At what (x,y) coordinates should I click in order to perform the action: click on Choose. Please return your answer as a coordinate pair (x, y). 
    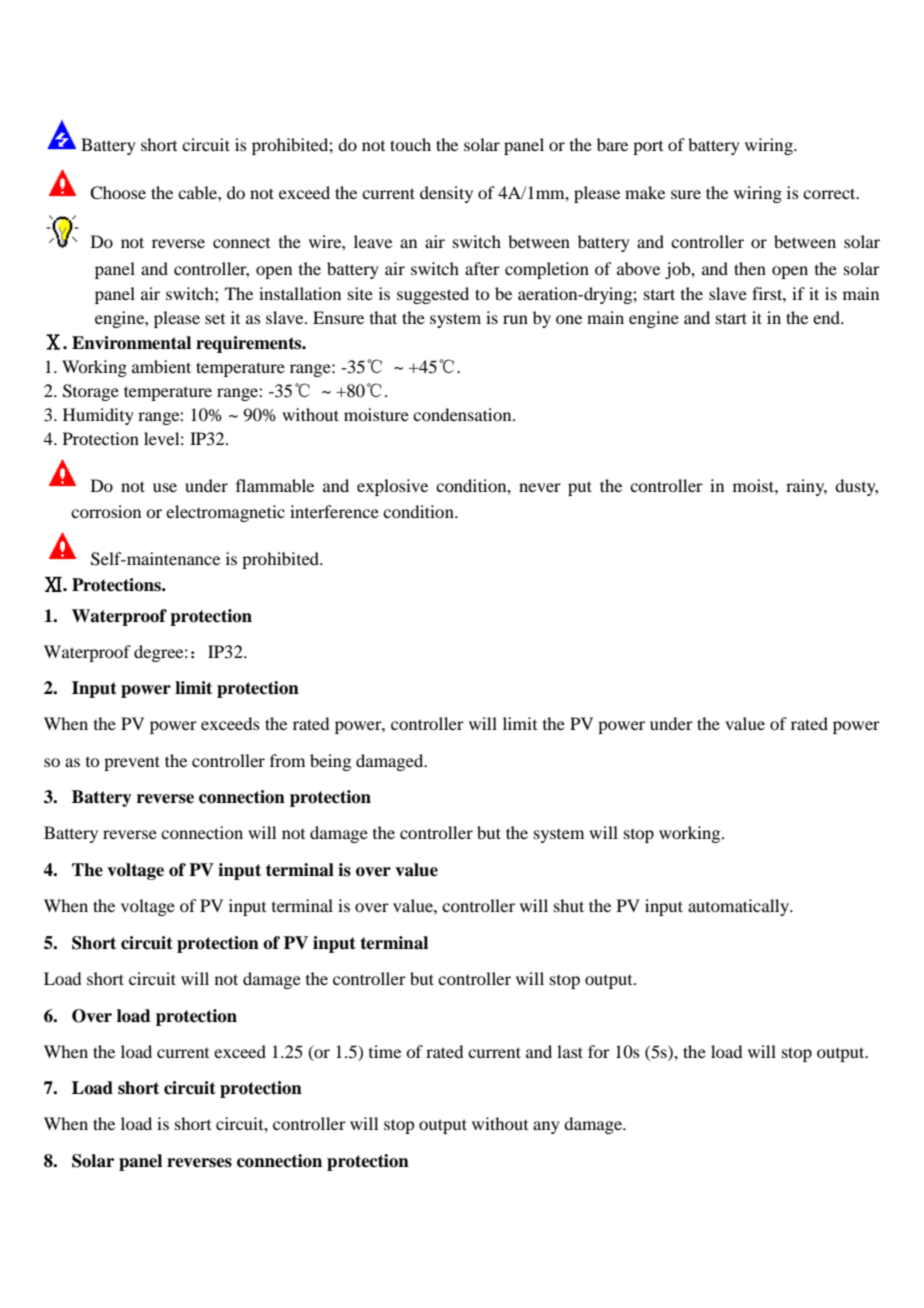
    Looking at the image, I should click on (118, 193).
